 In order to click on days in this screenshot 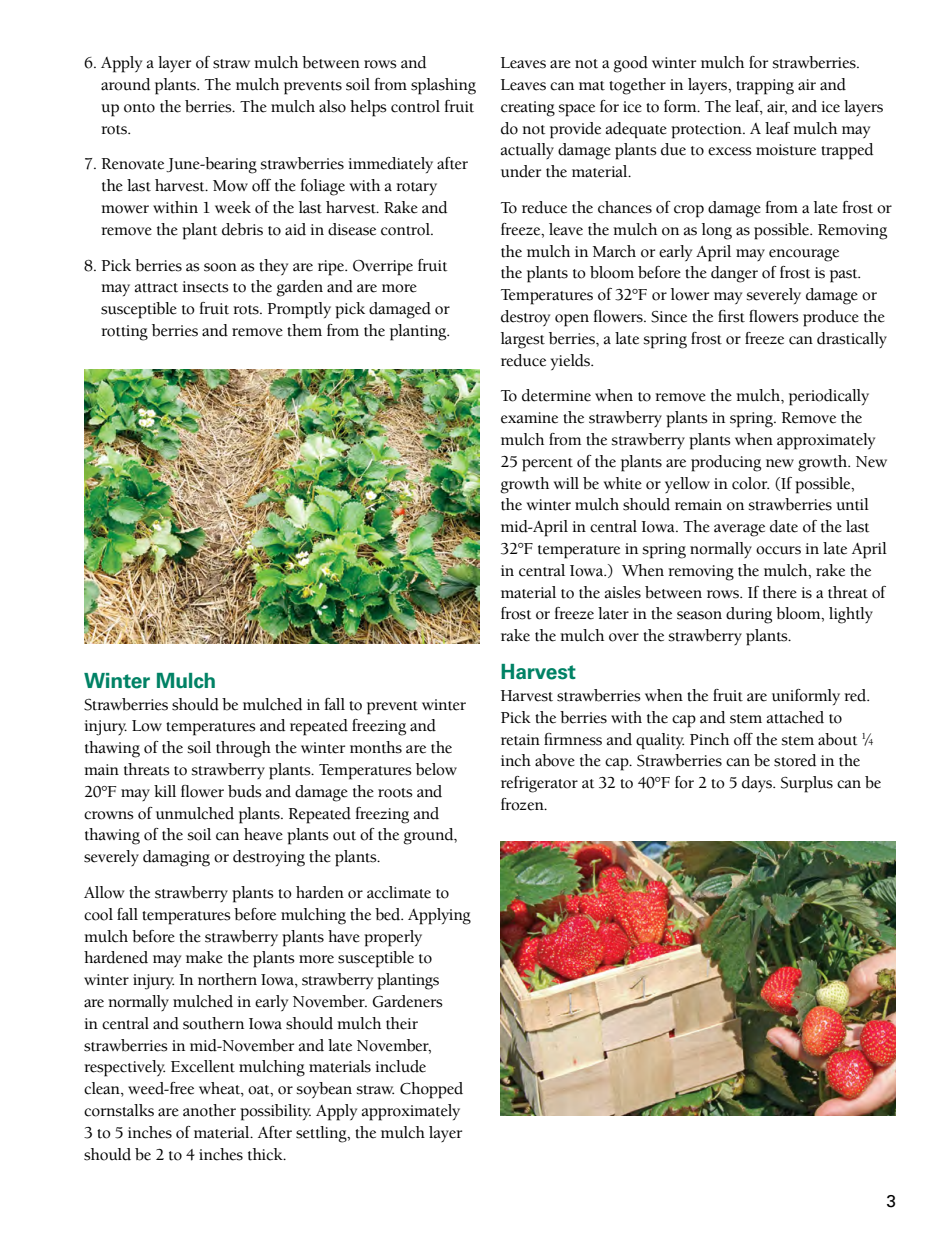, I will do `click(758, 784)`.
